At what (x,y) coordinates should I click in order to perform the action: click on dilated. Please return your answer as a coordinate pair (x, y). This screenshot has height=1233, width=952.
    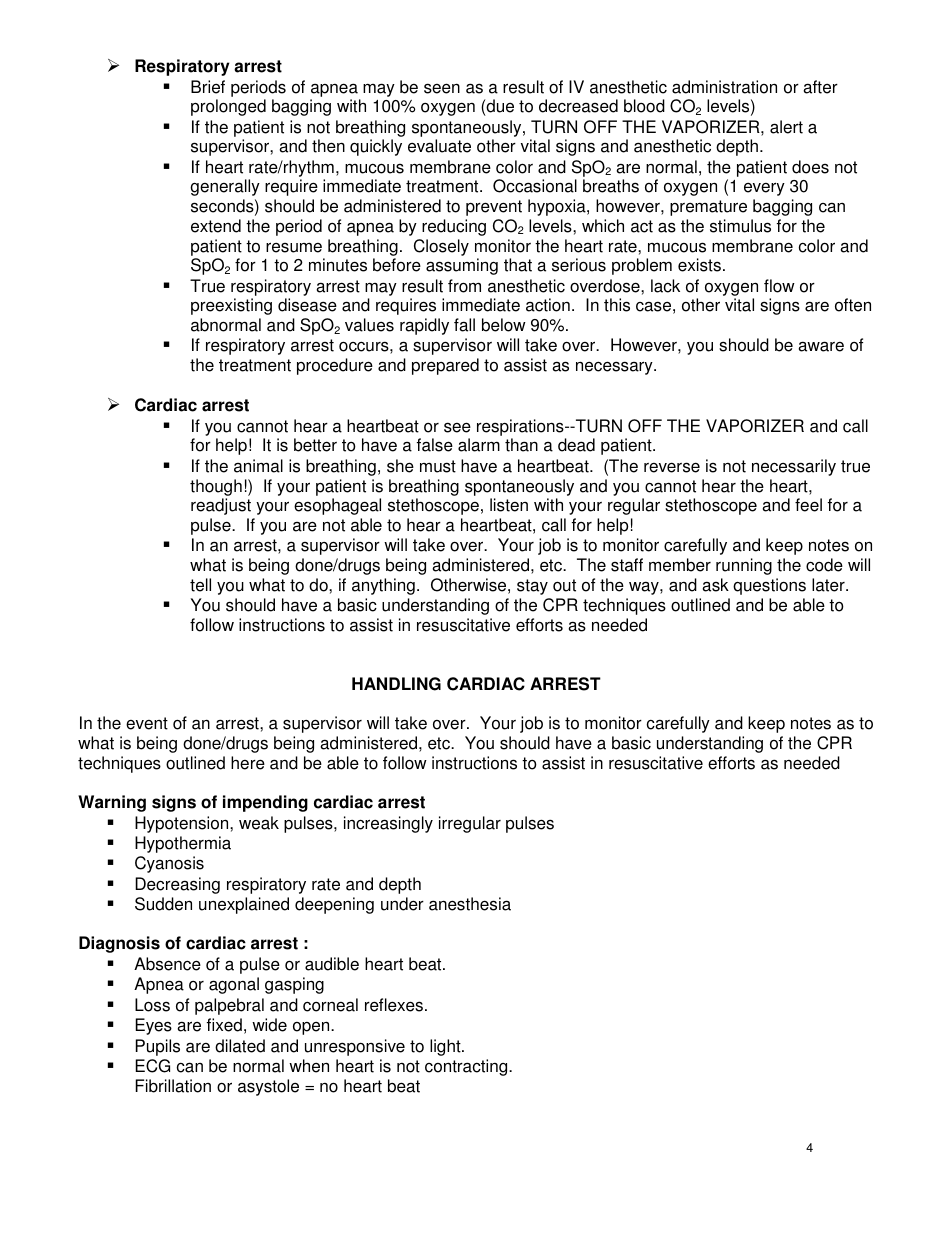
    Looking at the image, I should click on (240, 1046).
